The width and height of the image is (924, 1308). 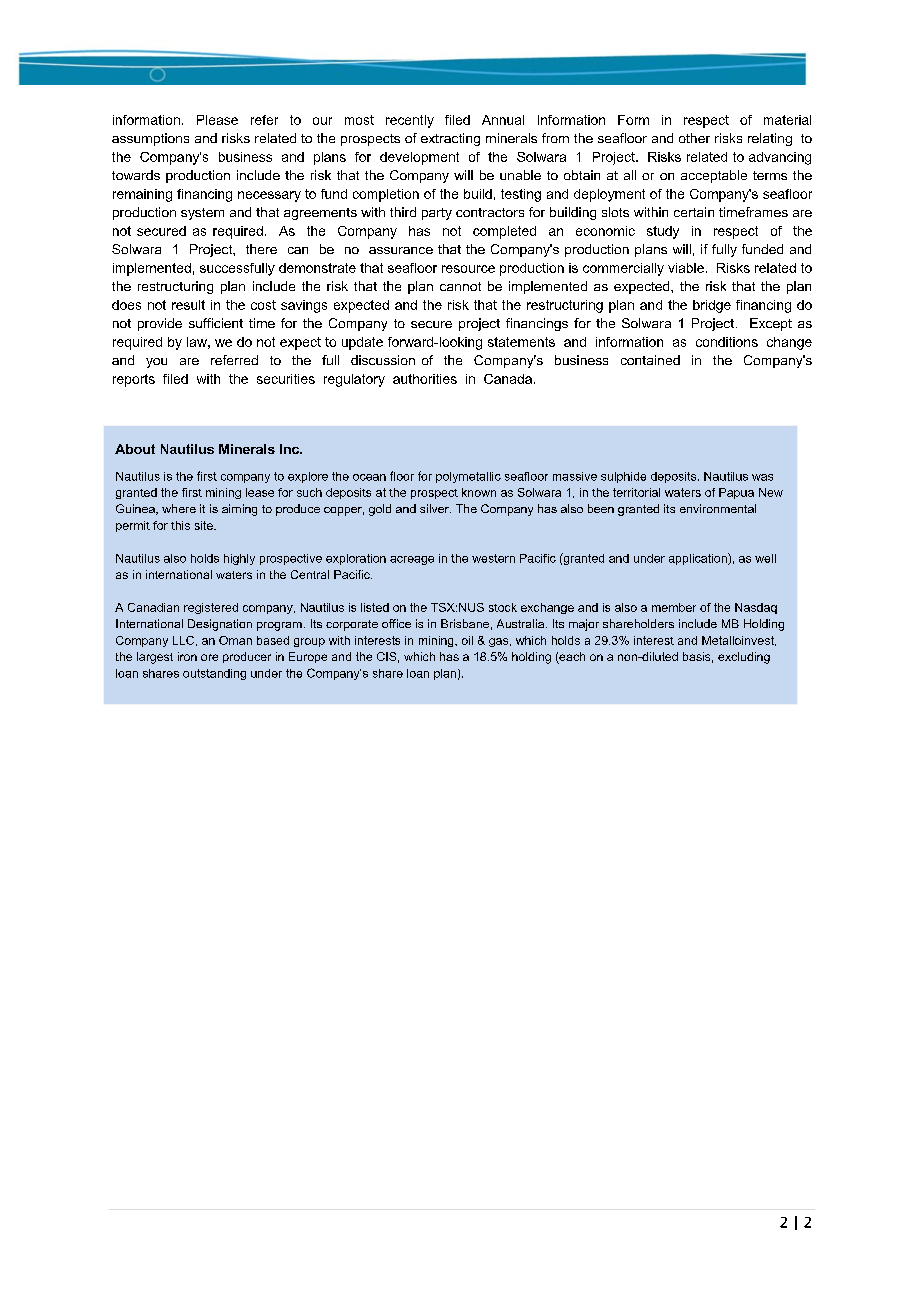 What do you see at coordinates (467, 640) in the image?
I see `oil` at bounding box center [467, 640].
